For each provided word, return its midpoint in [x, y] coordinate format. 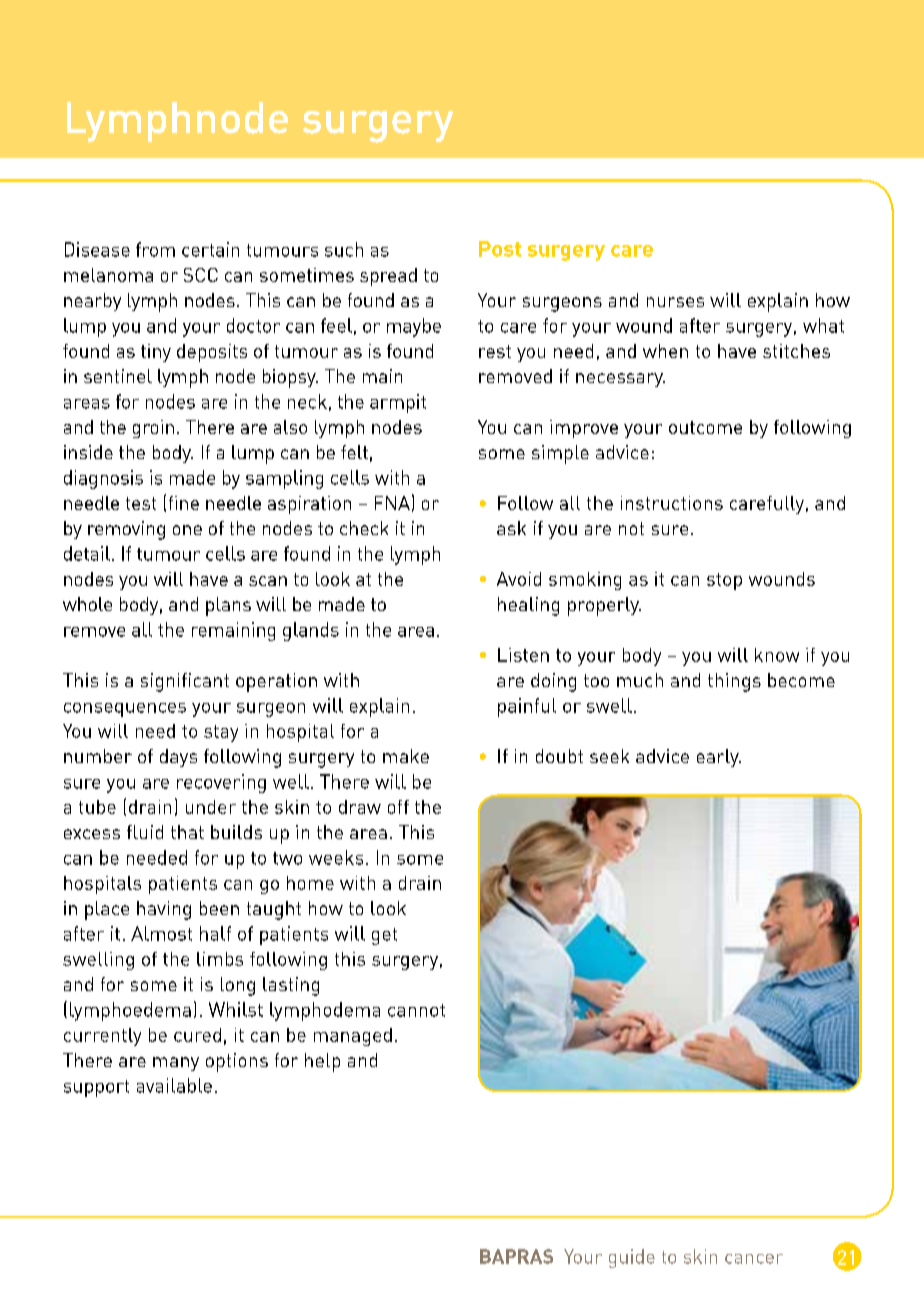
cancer [754, 1259]
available [174, 1085]
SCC [201, 275]
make [406, 756]
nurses [675, 302]
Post [500, 249]
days [178, 758]
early [719, 758]
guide [632, 1258]
